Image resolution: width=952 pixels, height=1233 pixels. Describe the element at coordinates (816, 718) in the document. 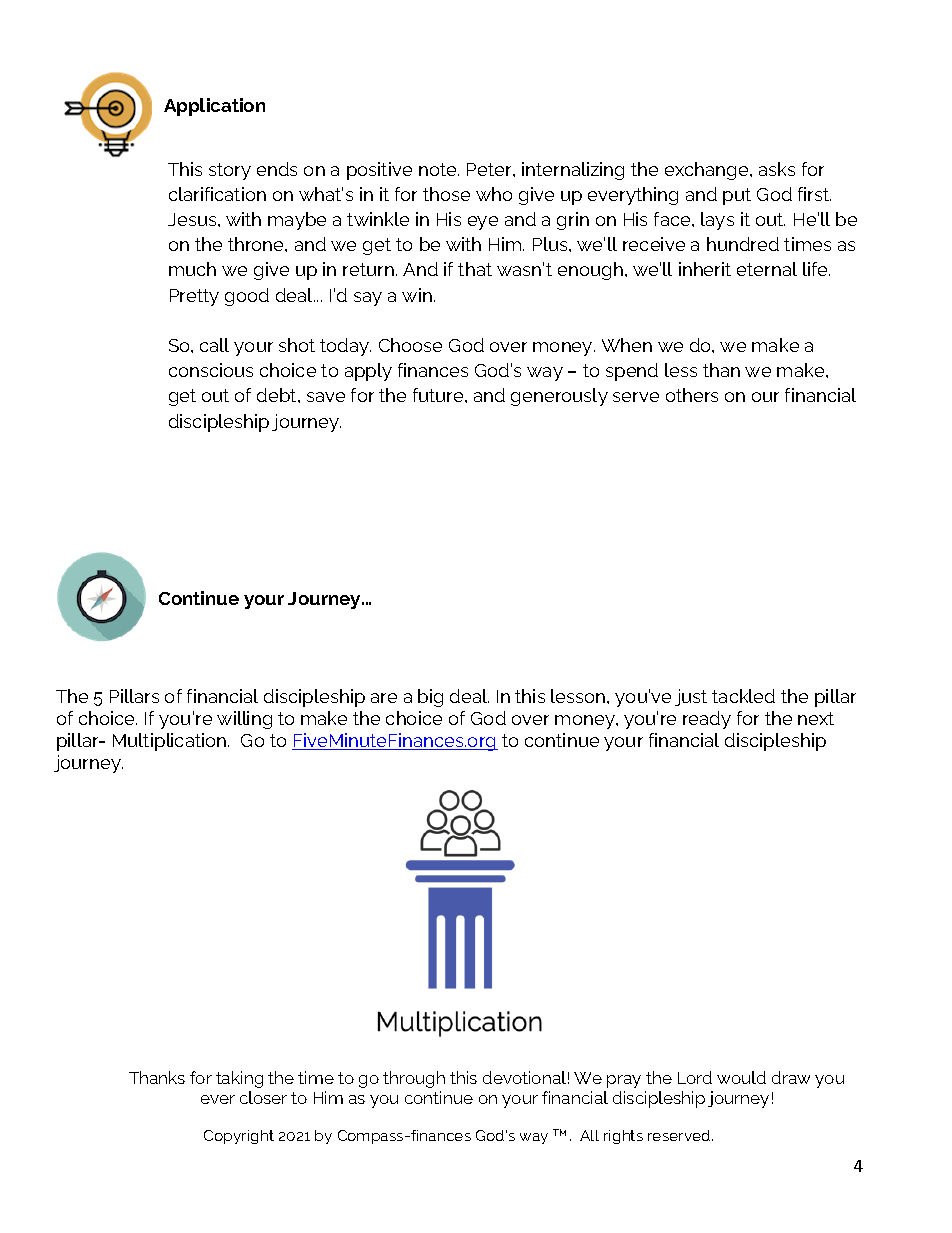

I see `next` at that location.
